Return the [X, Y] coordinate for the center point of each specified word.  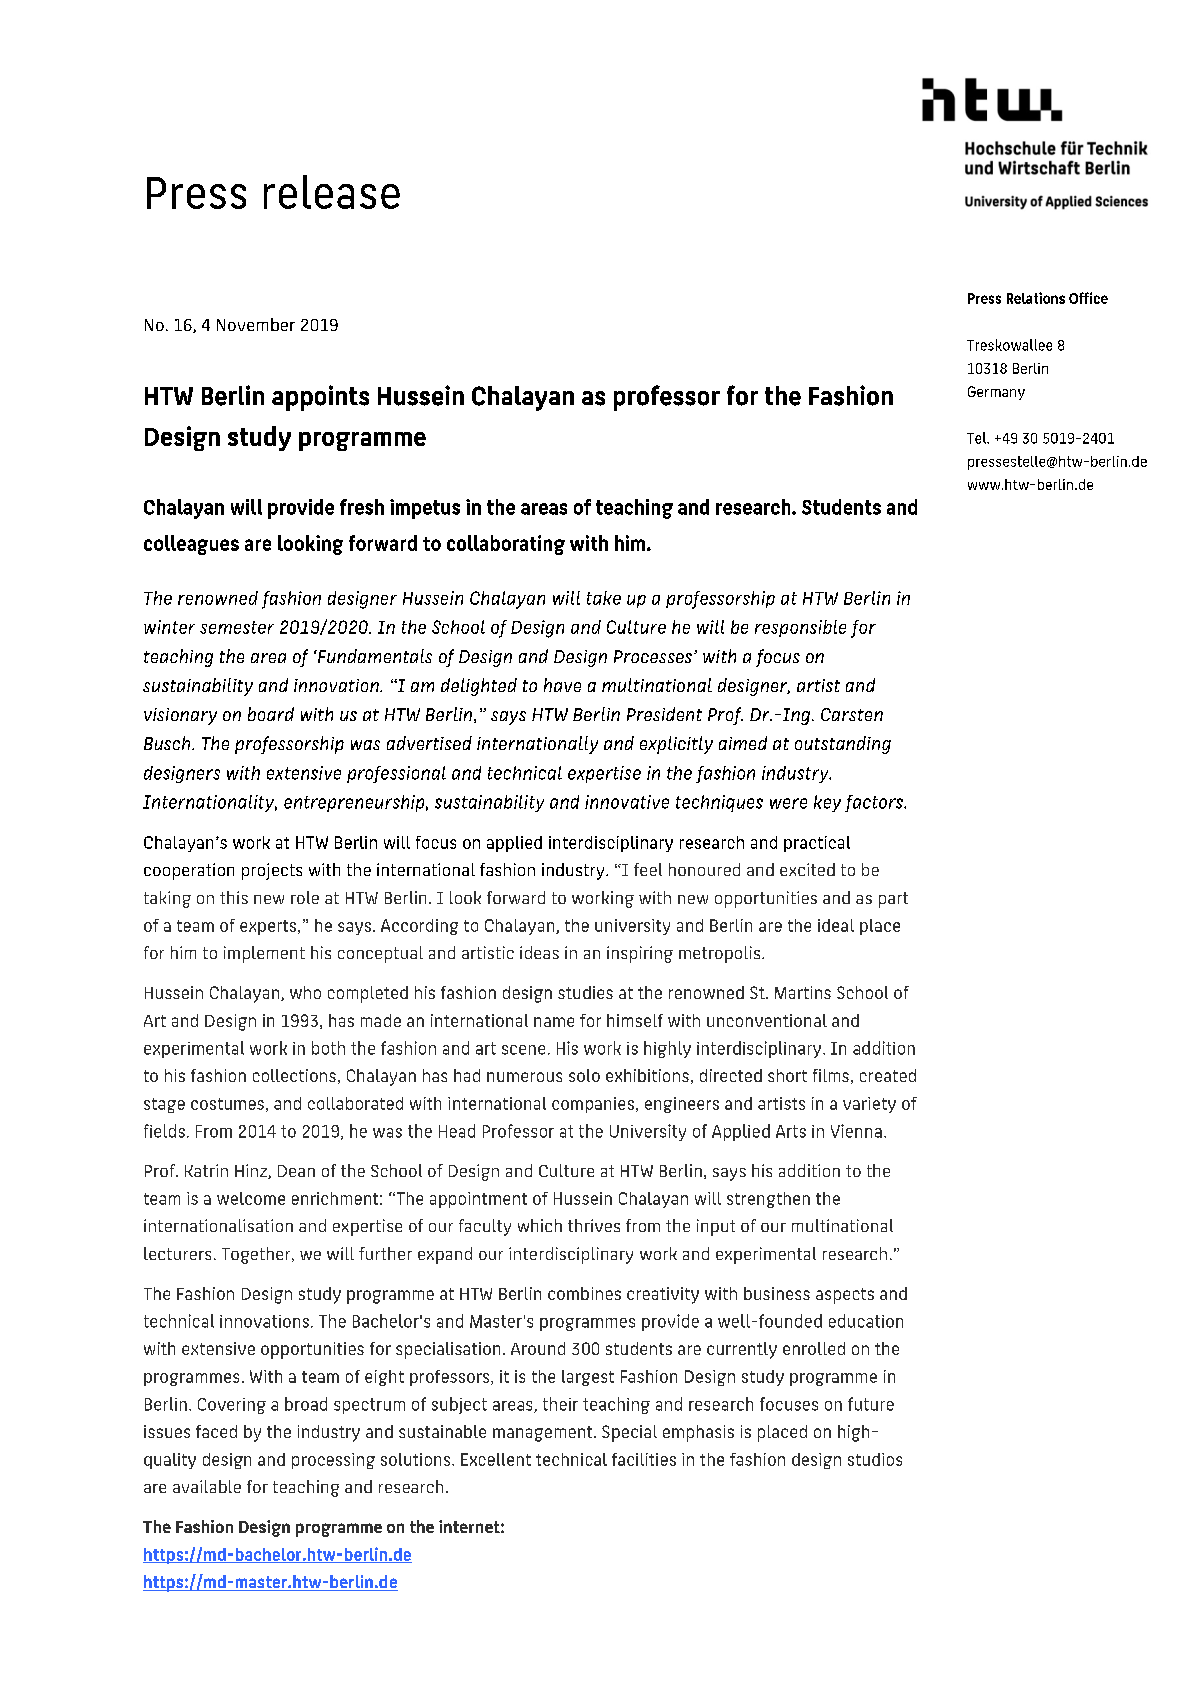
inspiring [640, 954]
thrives [594, 1225]
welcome [251, 1198]
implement [264, 954]
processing [333, 1461]
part [893, 900]
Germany [996, 393]
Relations [1036, 298]
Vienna [856, 1131]
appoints [320, 398]
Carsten [852, 714]
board [271, 714]
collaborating [506, 545]
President [664, 714]
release [332, 192]
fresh [362, 507]
